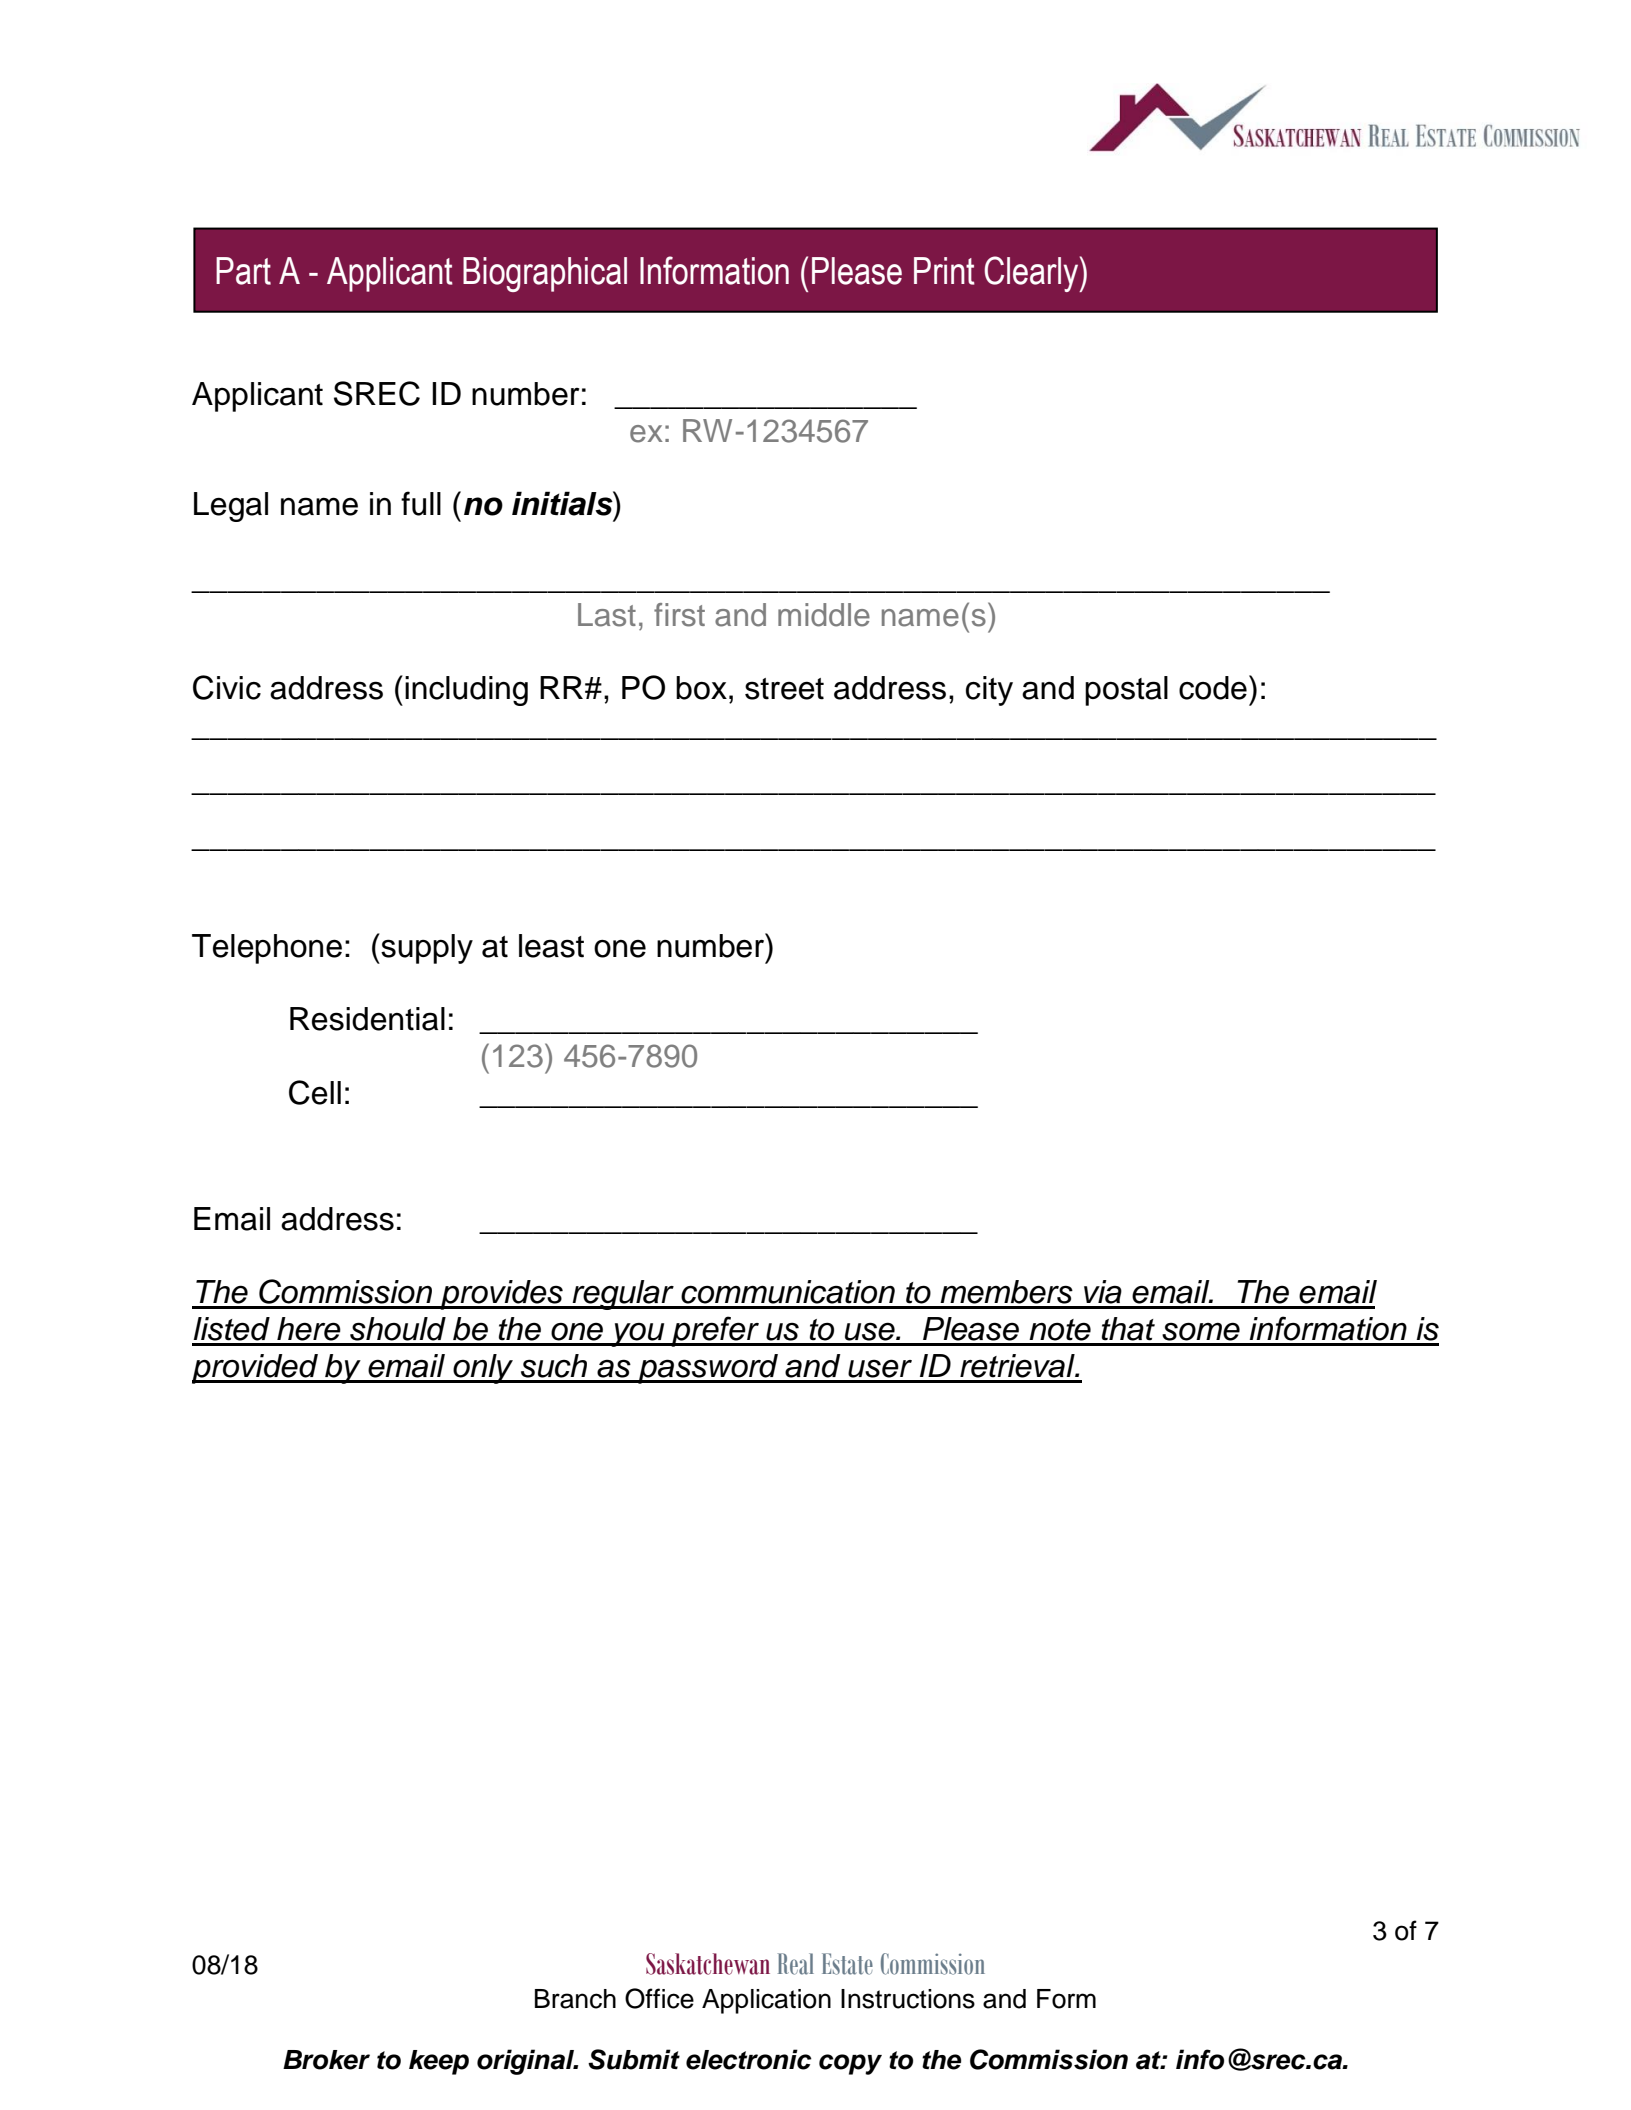 Image resolution: width=1631 pixels, height=2110 pixels. Describe the element at coordinates (243, 271) in the image. I see `Part` at that location.
